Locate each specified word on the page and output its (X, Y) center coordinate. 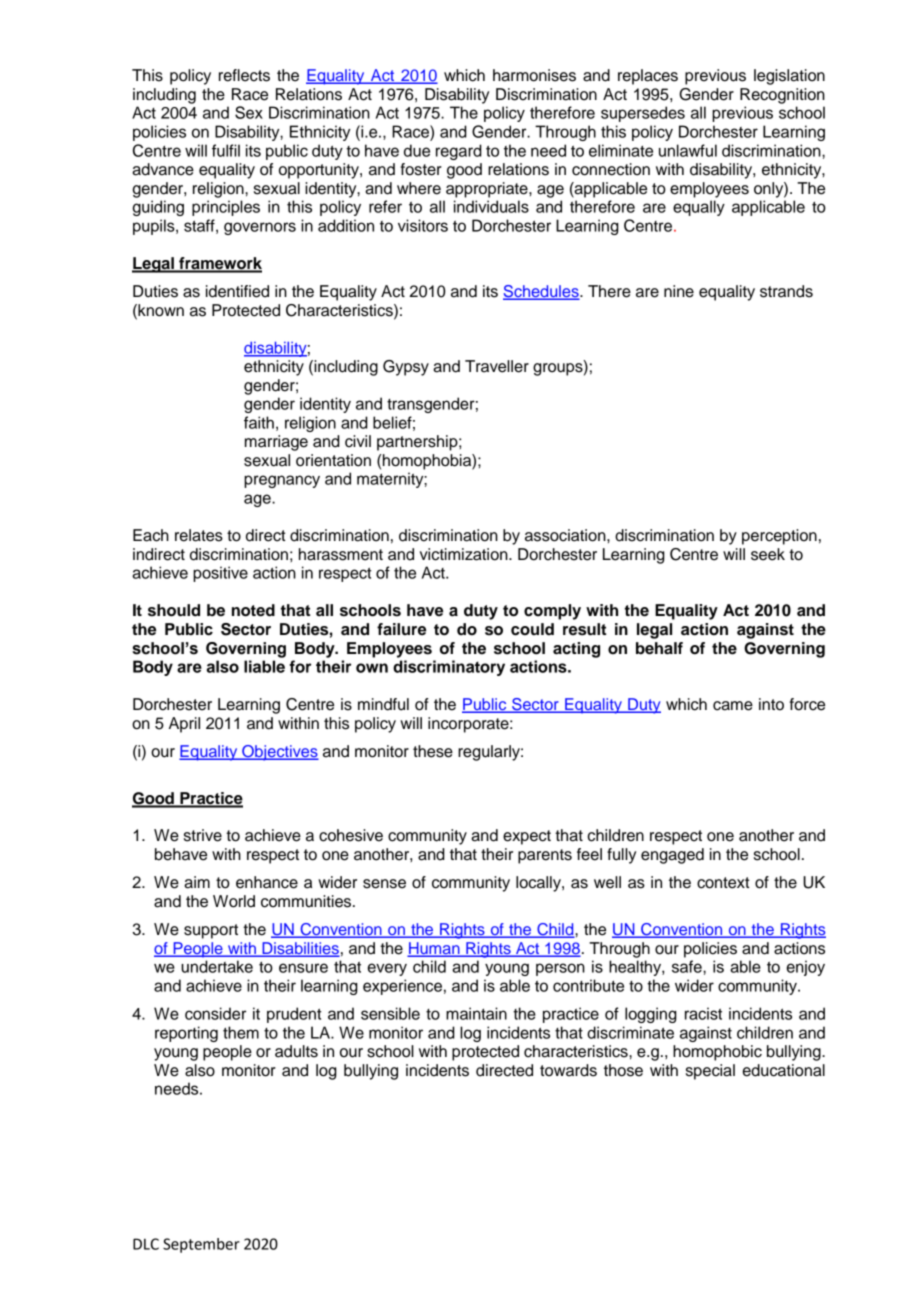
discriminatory (449, 668)
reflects (244, 75)
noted (253, 610)
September (201, 1245)
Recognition (782, 96)
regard (459, 152)
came (733, 706)
